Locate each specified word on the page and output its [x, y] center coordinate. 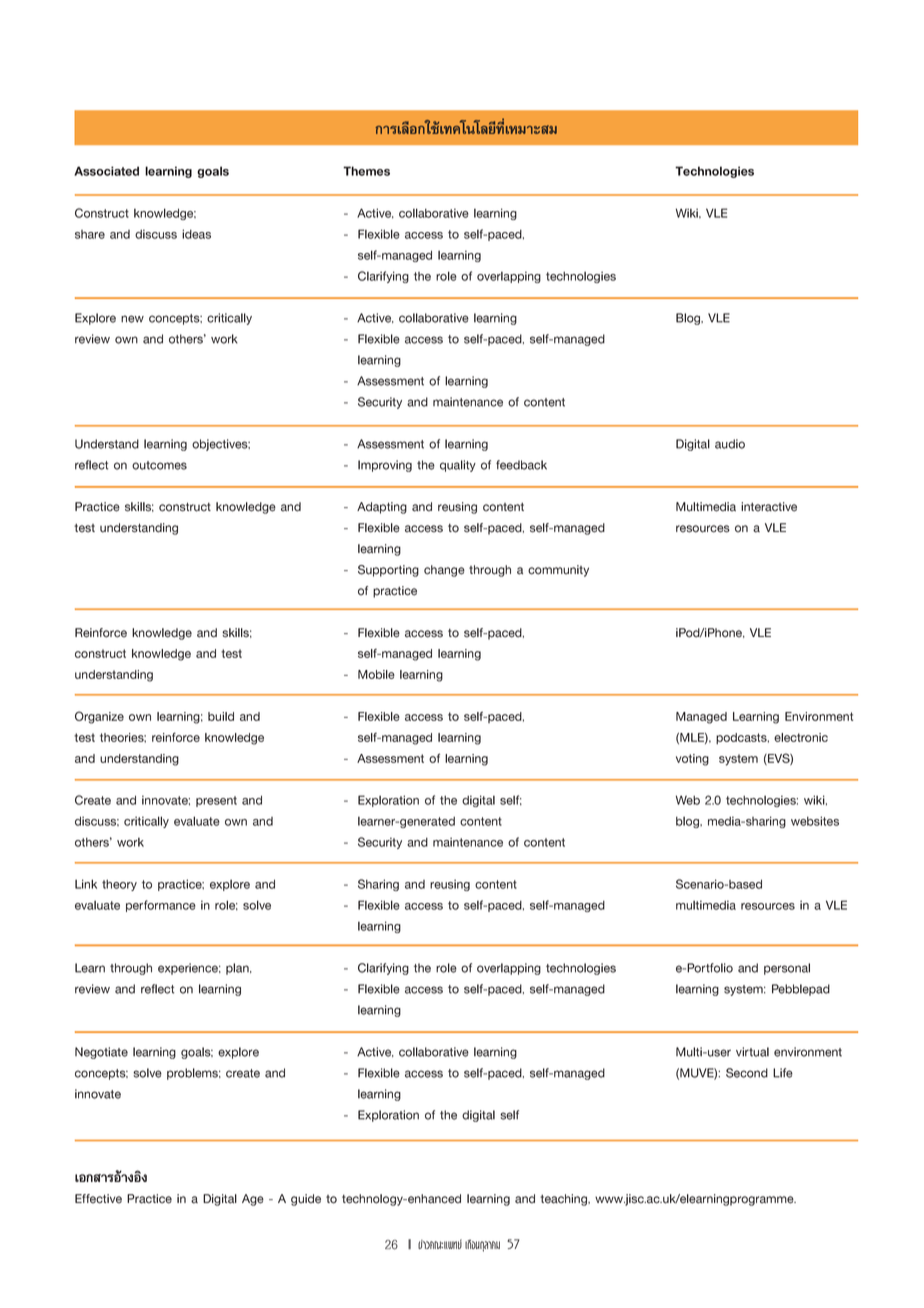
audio [730, 444]
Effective [98, 1199]
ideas [196, 234]
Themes [366, 171]
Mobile [376, 674]
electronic [801, 737]
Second [747, 1073]
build [221, 716]
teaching [565, 1200]
